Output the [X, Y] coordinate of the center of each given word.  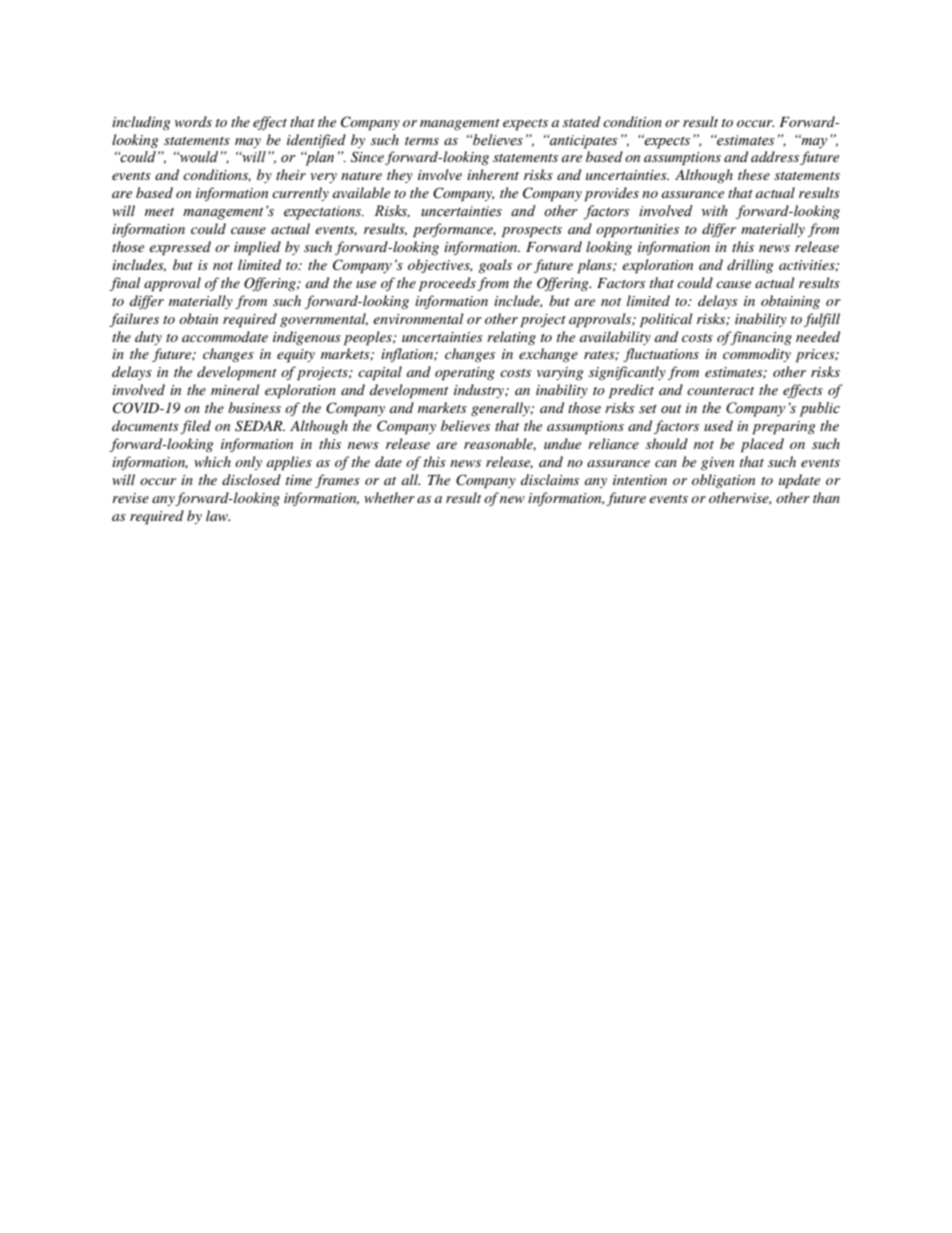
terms [422, 141]
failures [134, 320]
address [775, 156]
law [218, 515]
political [666, 320]
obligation [723, 481]
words [193, 121]
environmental [418, 318]
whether [389, 497]
